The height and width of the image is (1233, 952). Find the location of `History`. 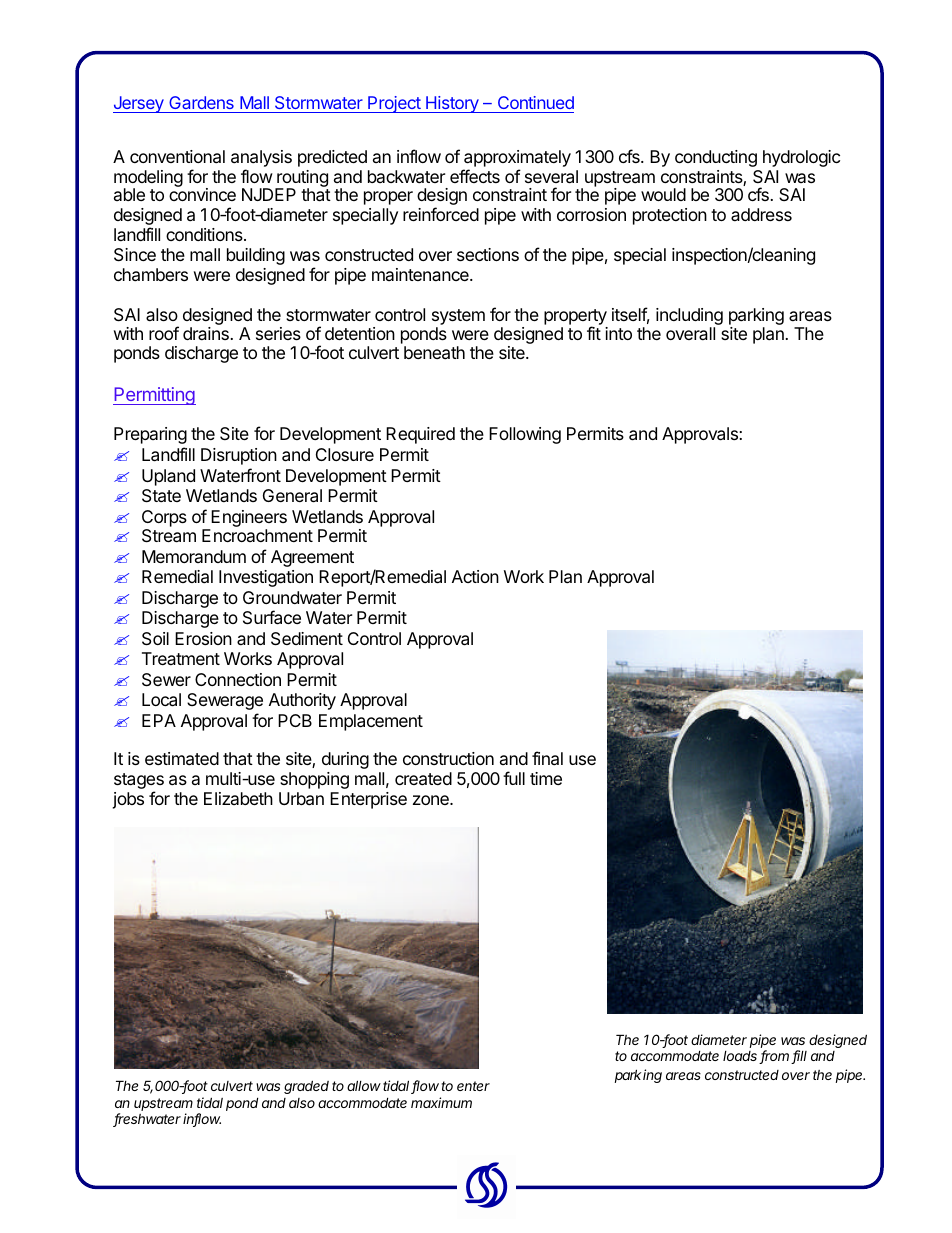

History is located at coordinates (452, 104).
